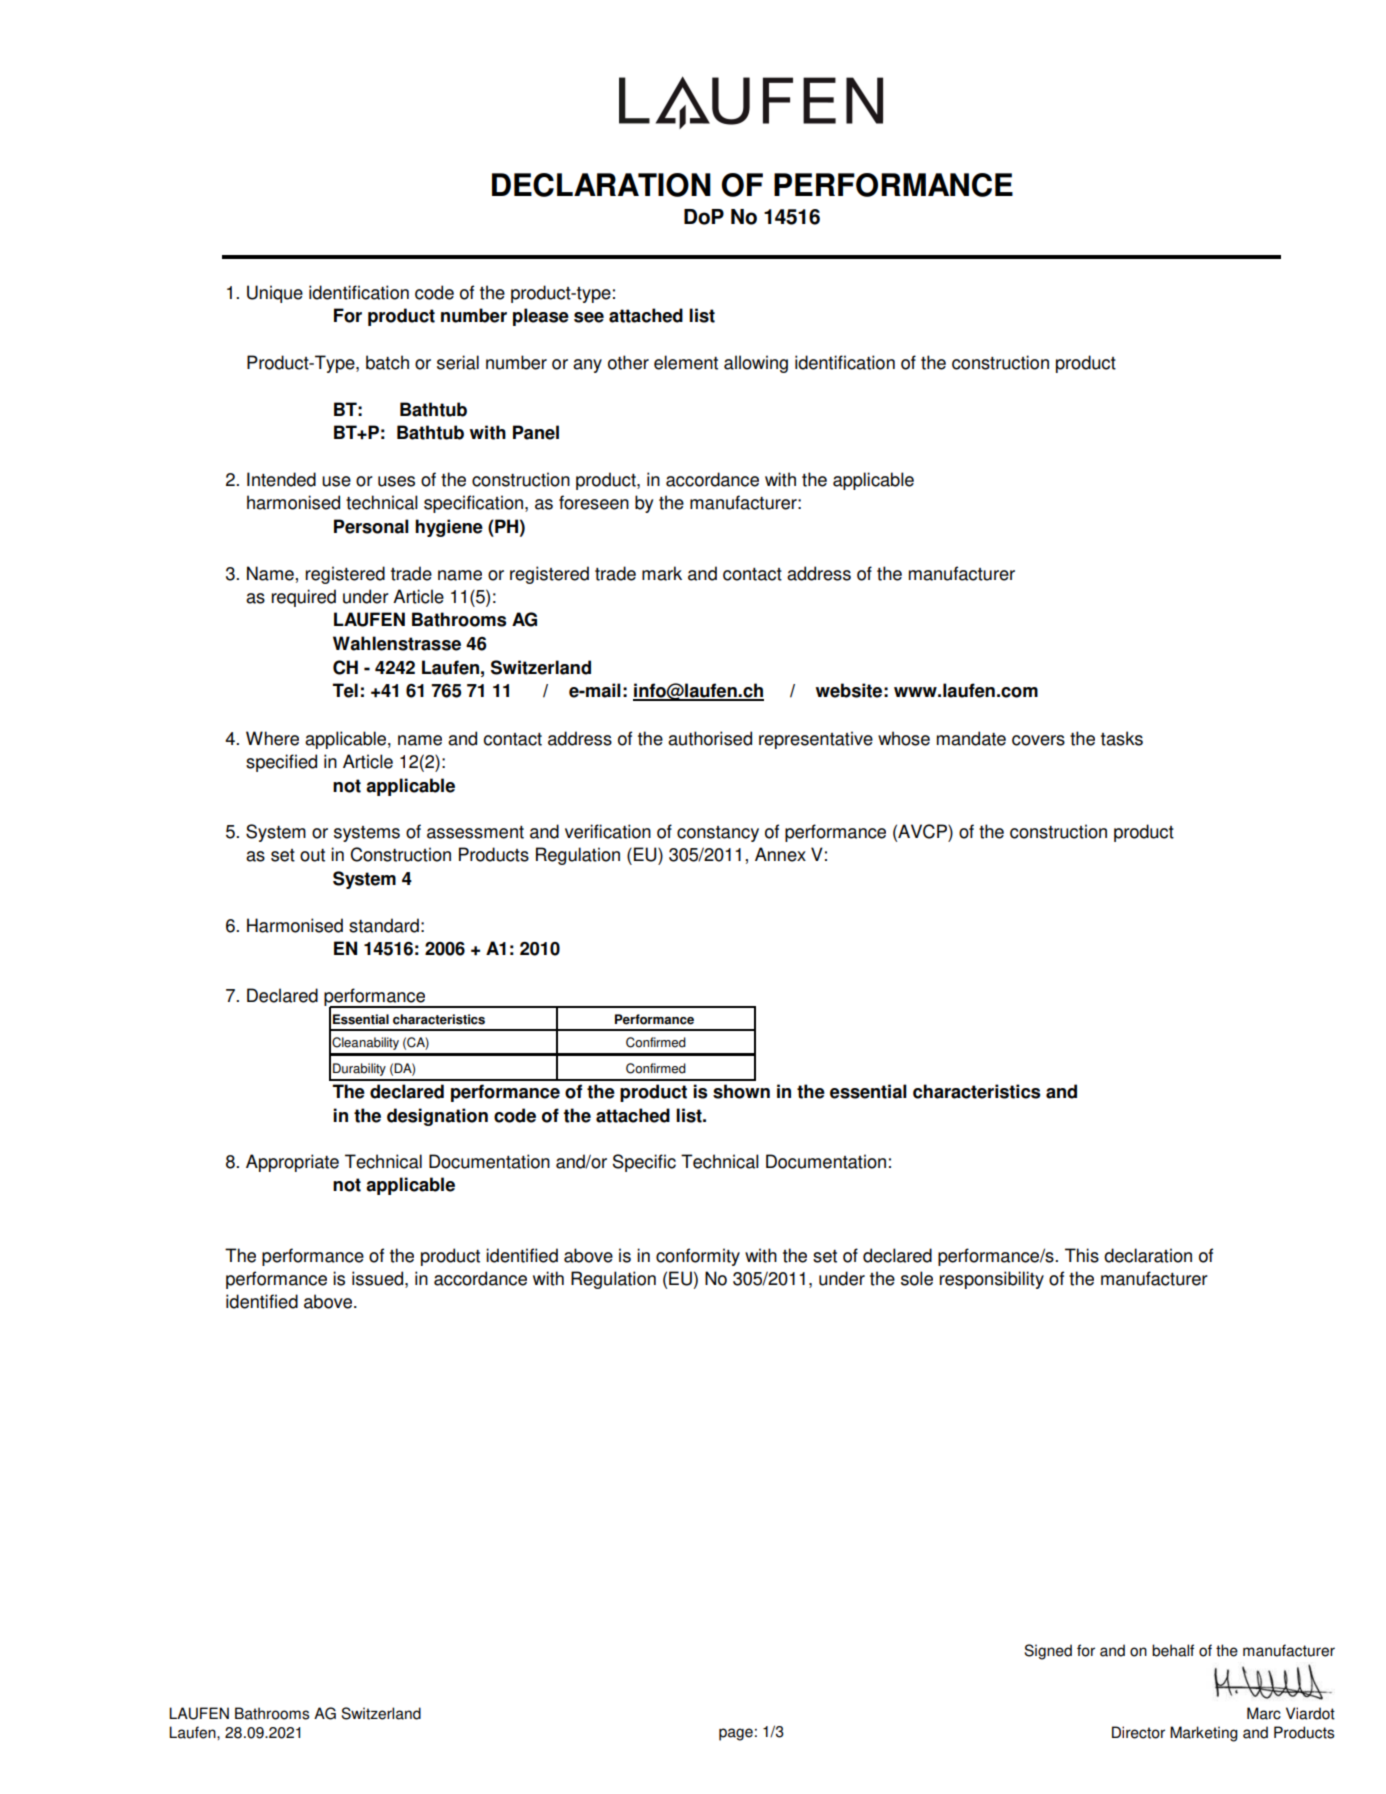  Describe the element at coordinates (1038, 740) in the screenshot. I see `covers` at that location.
